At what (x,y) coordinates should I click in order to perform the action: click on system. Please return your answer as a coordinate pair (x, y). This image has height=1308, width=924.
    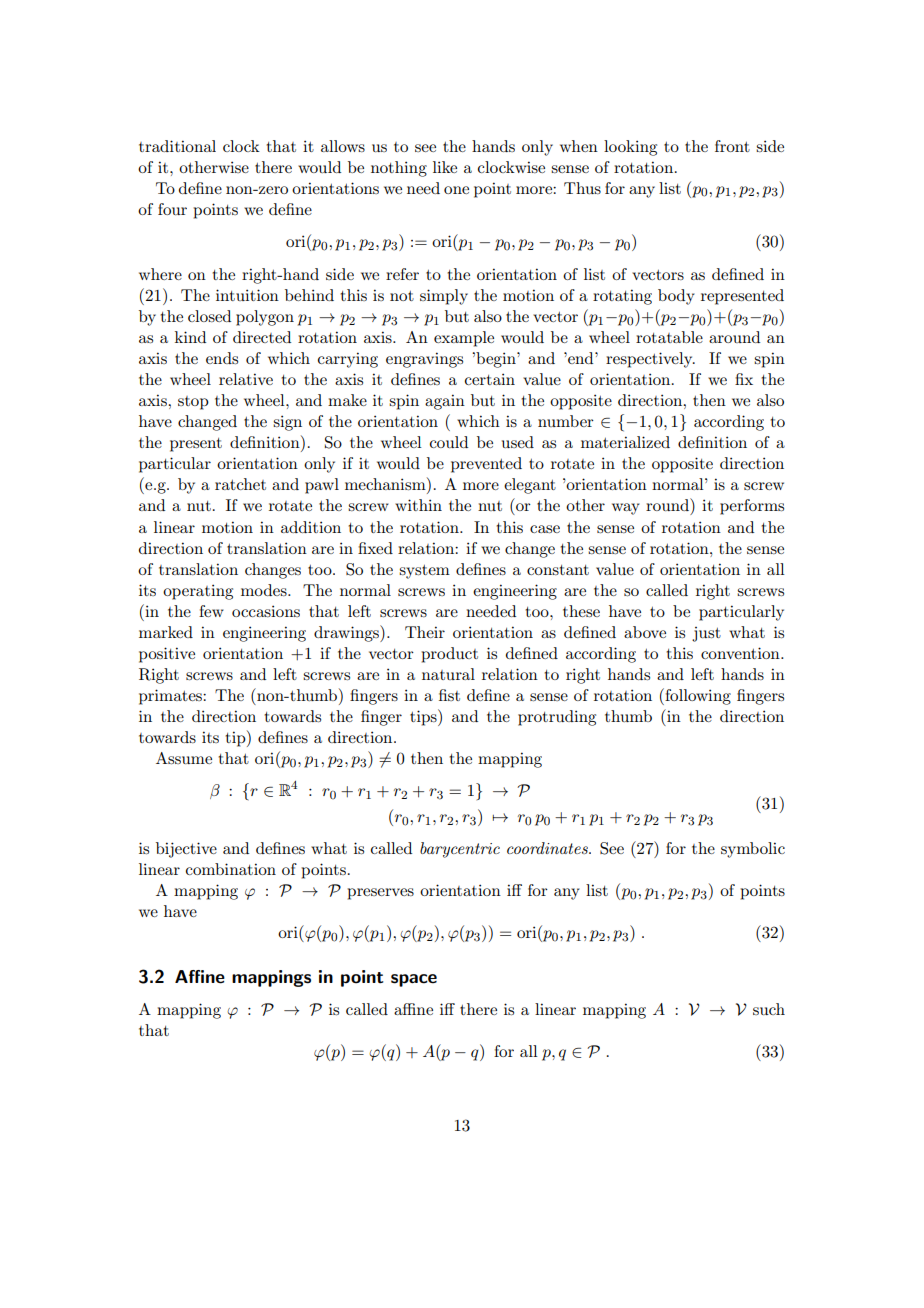
    Looking at the image, I should click on (424, 572).
